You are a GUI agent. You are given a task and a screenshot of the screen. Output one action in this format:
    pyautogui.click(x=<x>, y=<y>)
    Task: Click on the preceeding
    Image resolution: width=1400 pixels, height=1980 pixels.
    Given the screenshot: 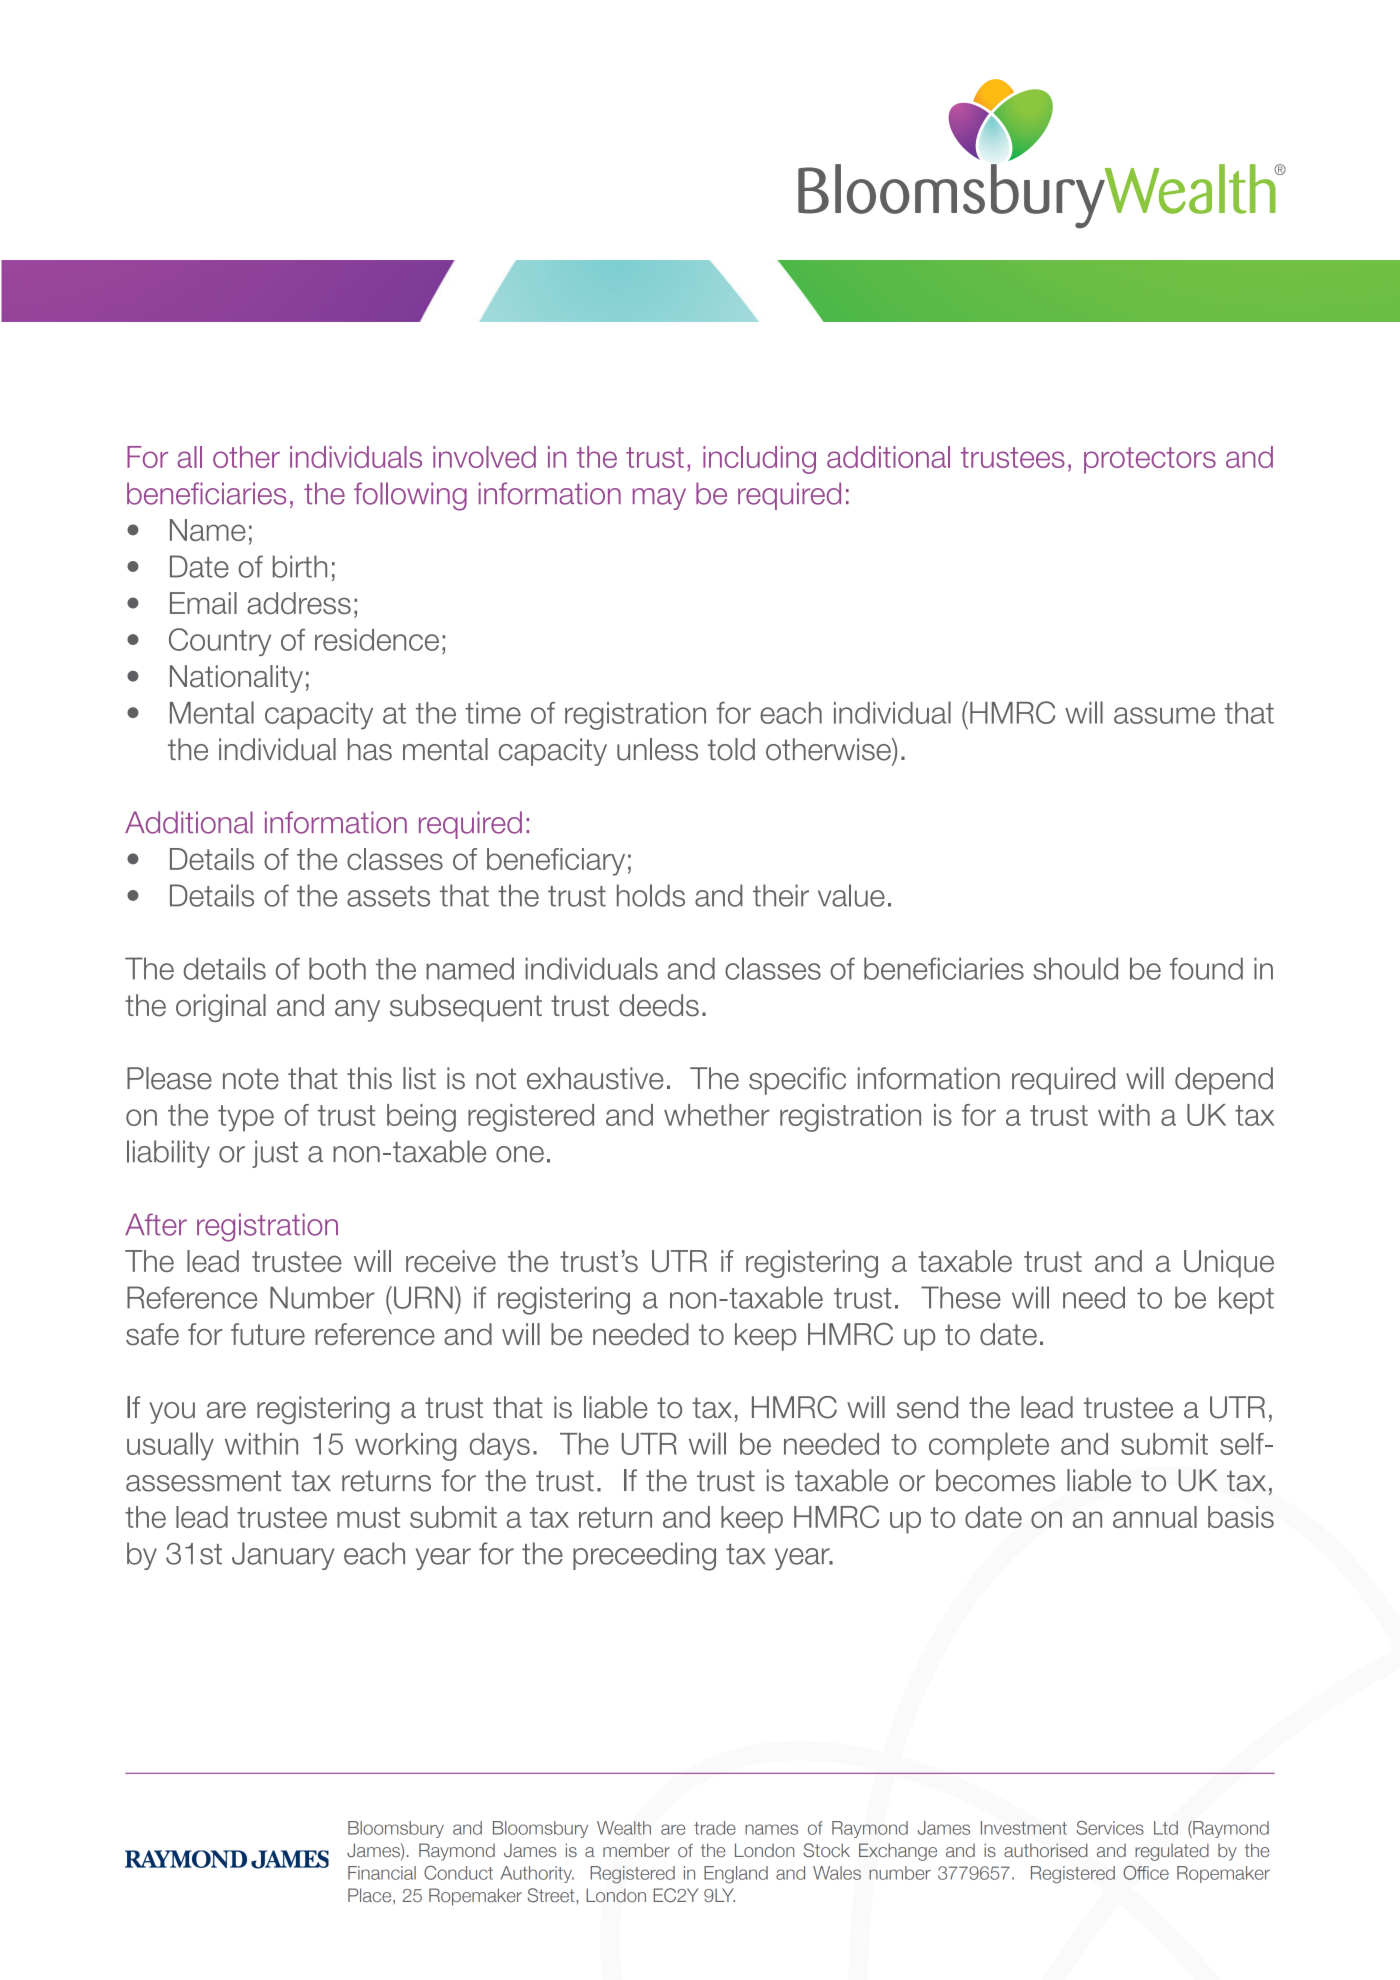 What is the action you would take?
    pyautogui.click(x=644, y=1556)
